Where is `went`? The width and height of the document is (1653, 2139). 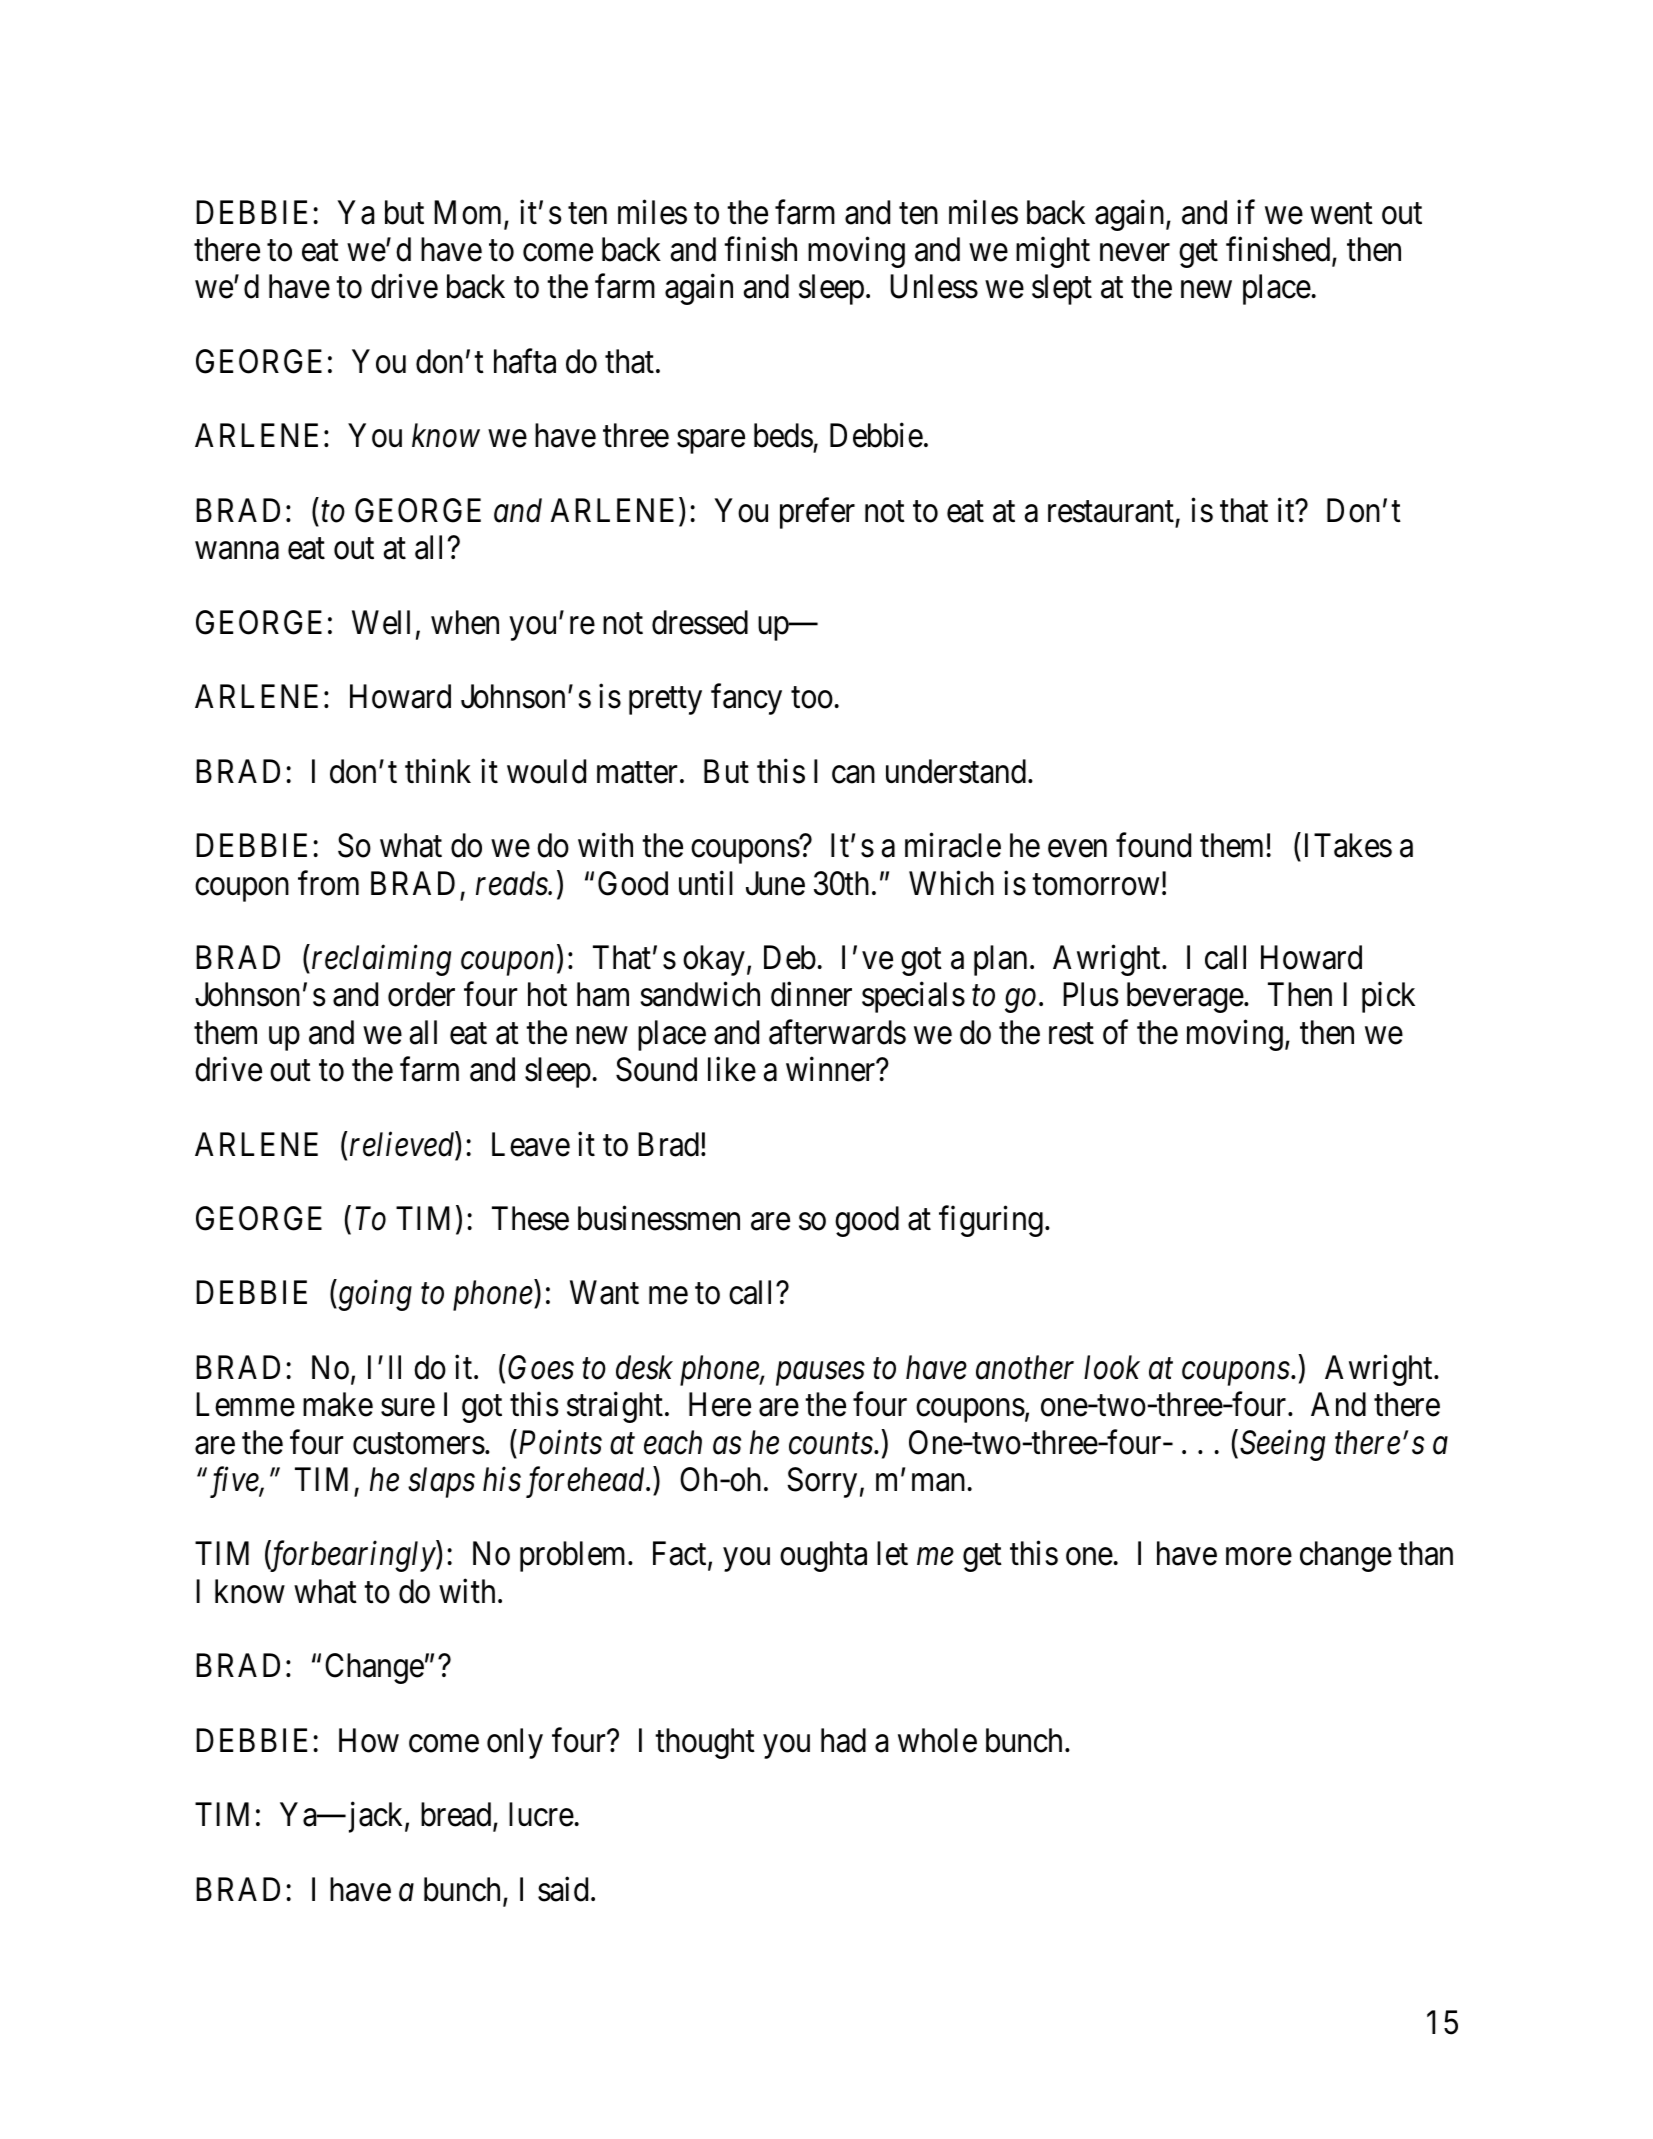
went is located at coordinates (1341, 214).
